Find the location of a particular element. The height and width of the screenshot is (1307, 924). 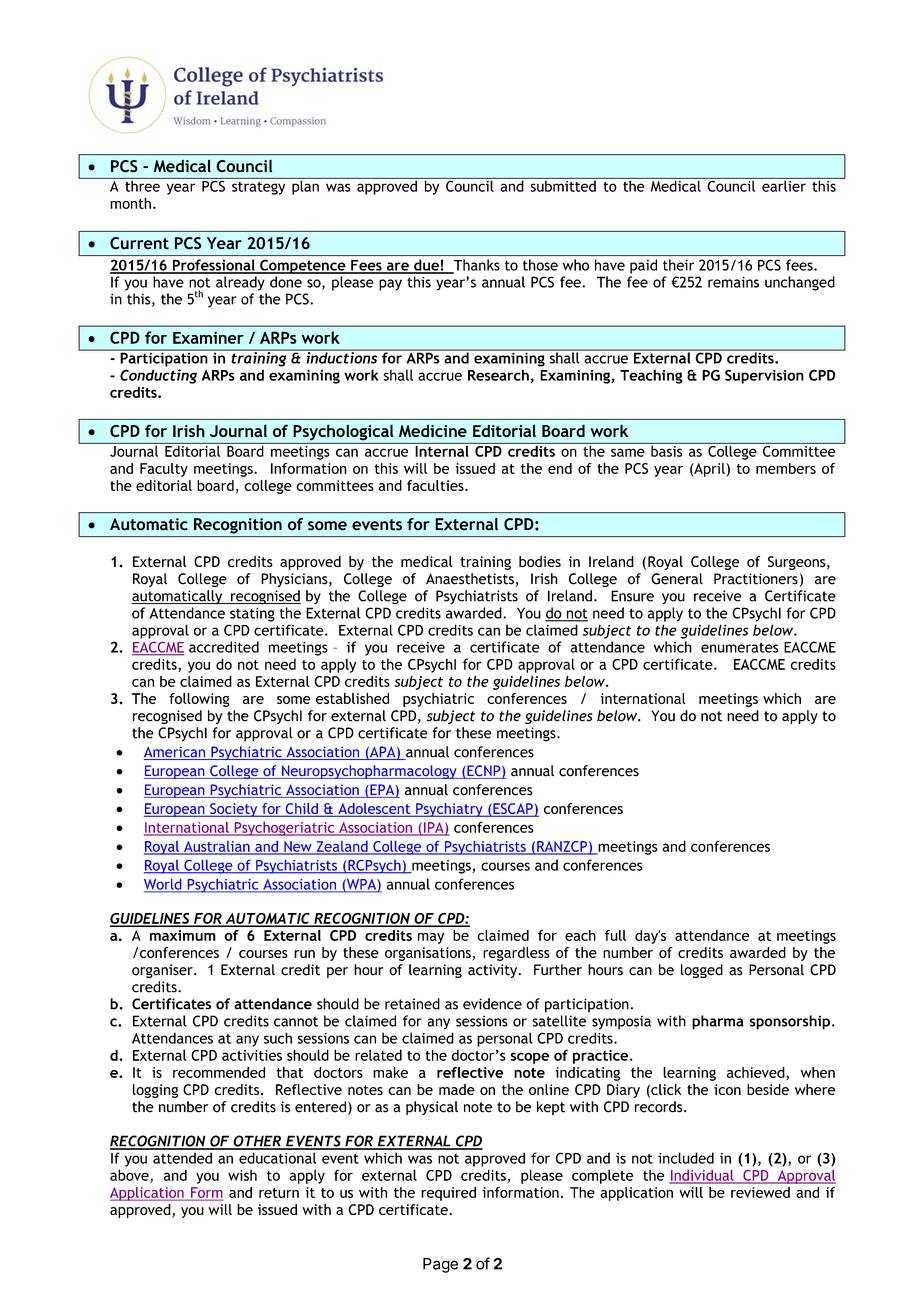

Individual is located at coordinates (702, 1176).
